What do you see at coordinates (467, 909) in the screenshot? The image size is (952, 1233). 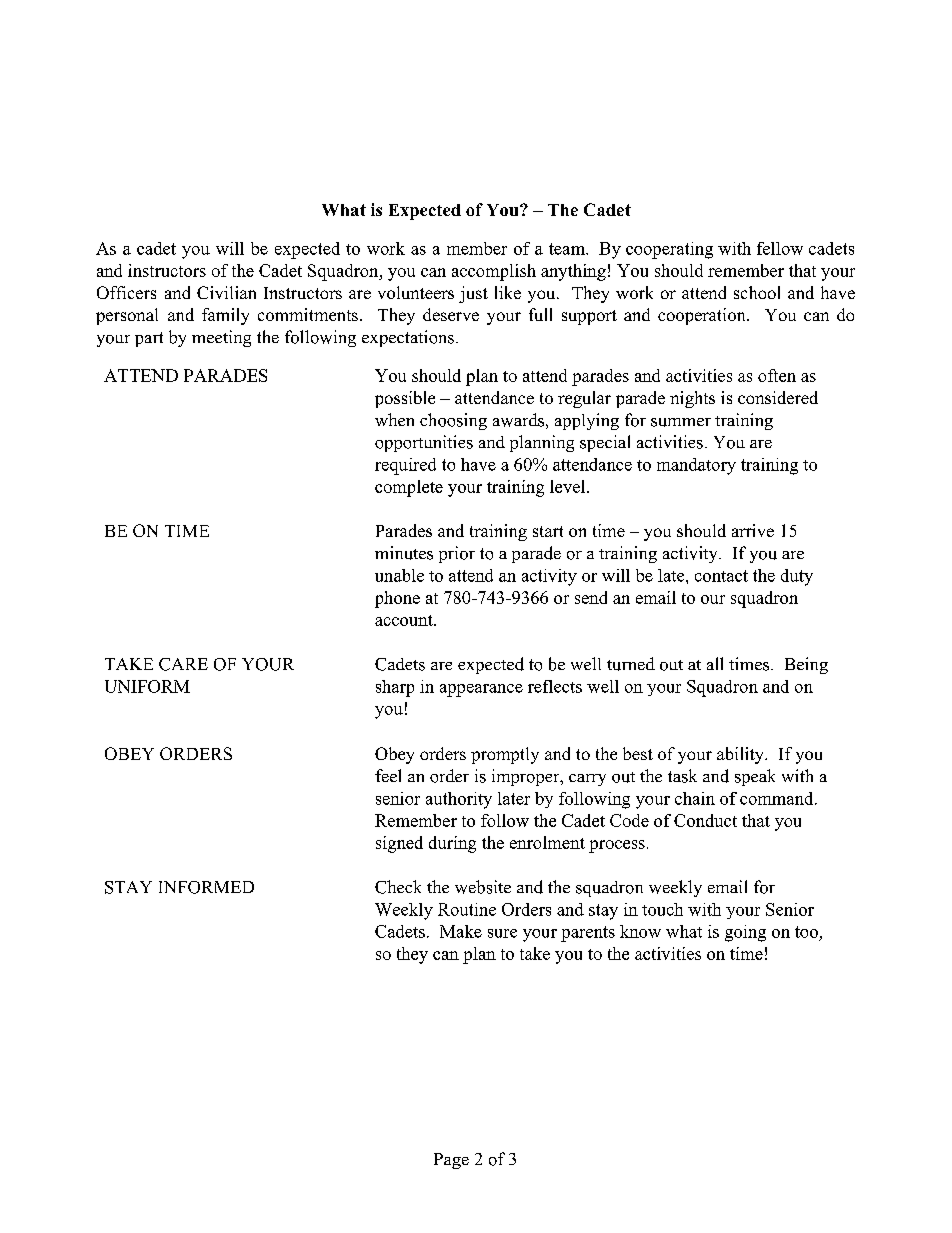 I see `Routine` at bounding box center [467, 909].
